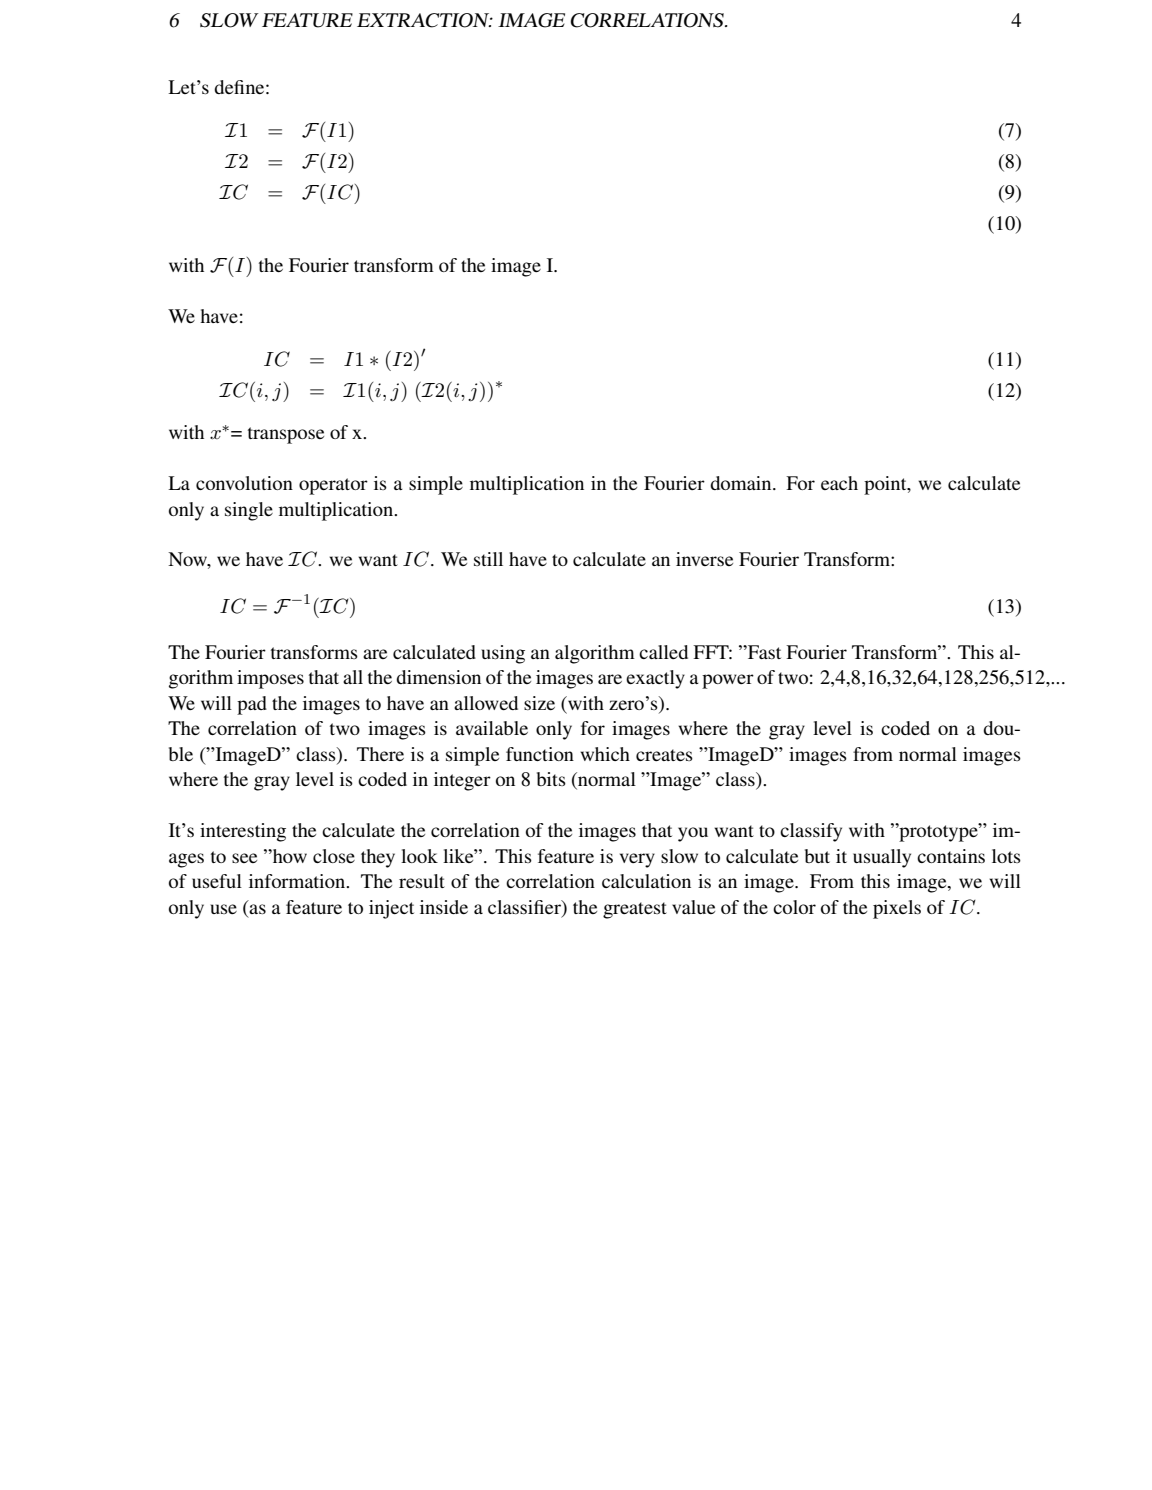  I want to click on domain, so click(742, 483).
